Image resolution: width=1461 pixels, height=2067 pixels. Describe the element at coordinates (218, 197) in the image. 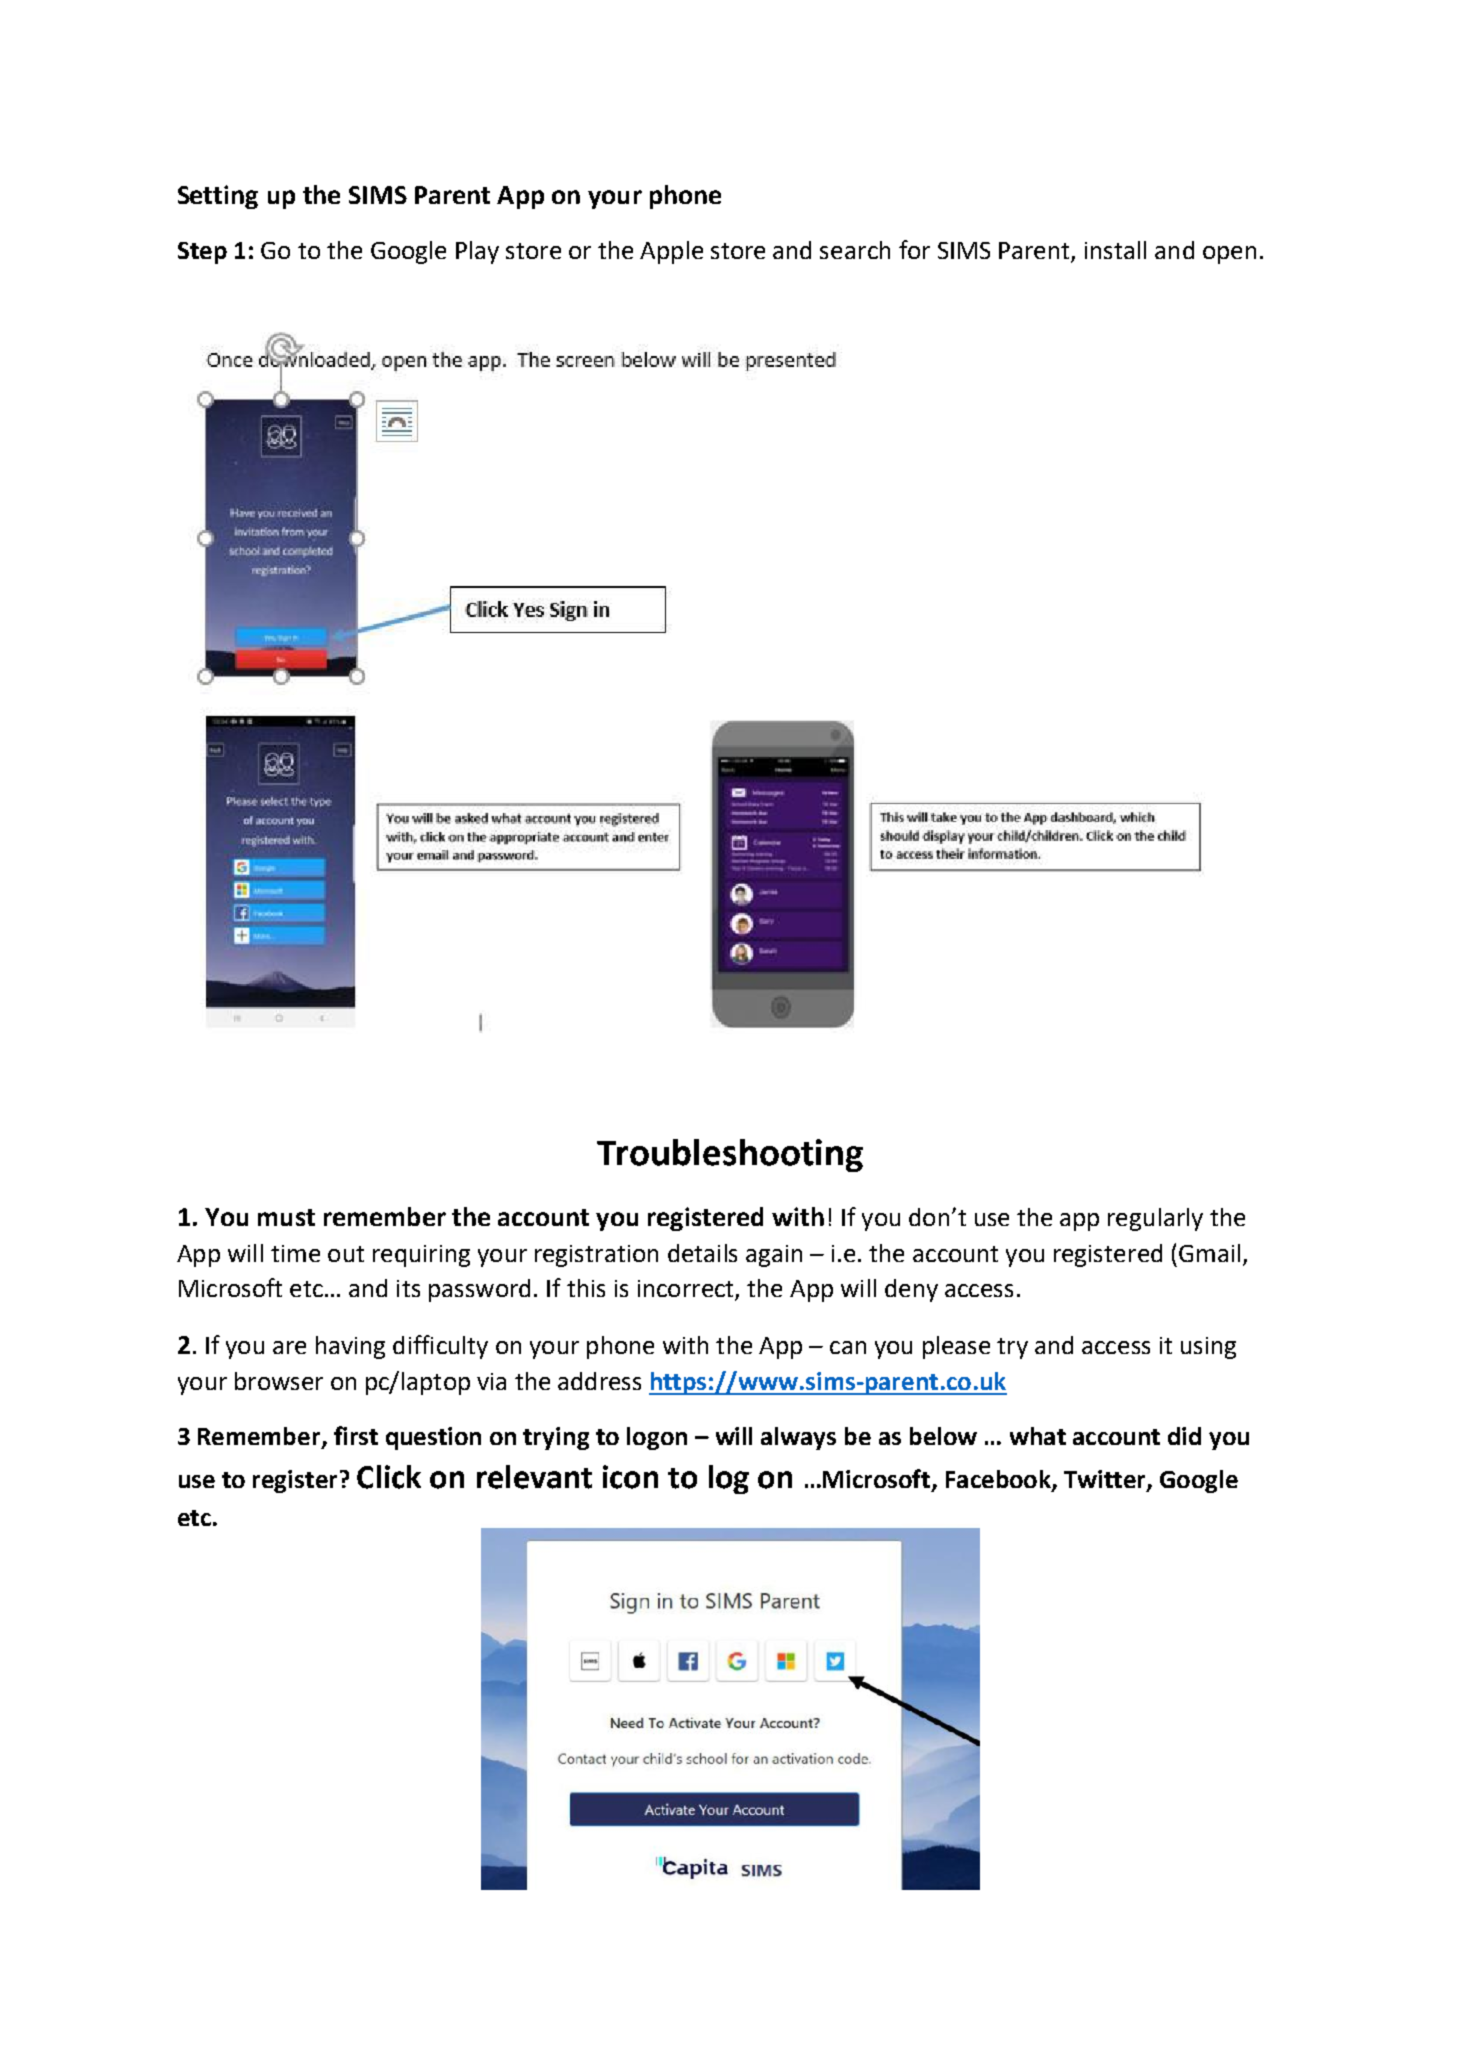

I see `Setting` at that location.
